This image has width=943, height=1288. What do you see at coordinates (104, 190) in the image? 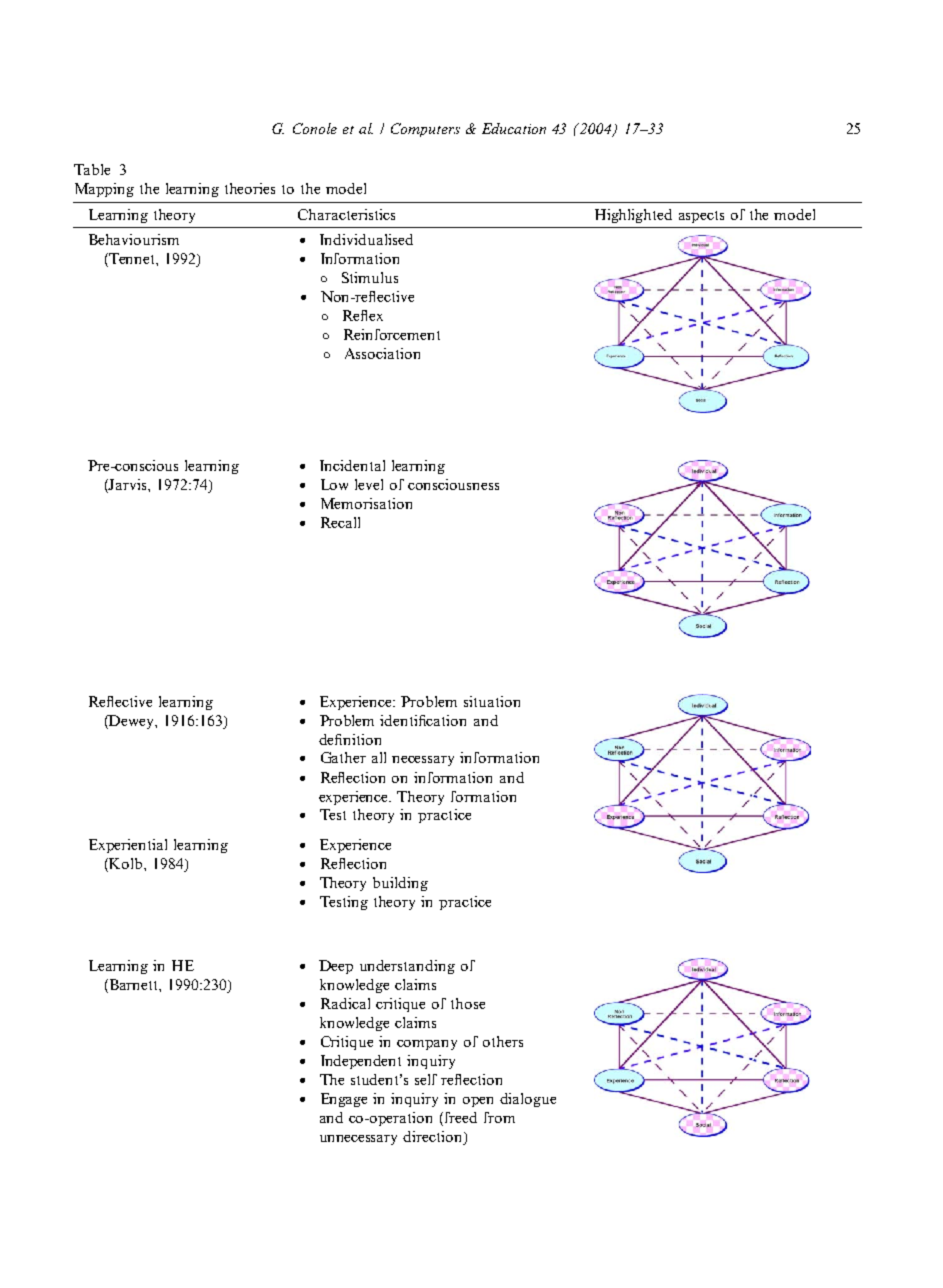
I see `Mapping` at bounding box center [104, 190].
